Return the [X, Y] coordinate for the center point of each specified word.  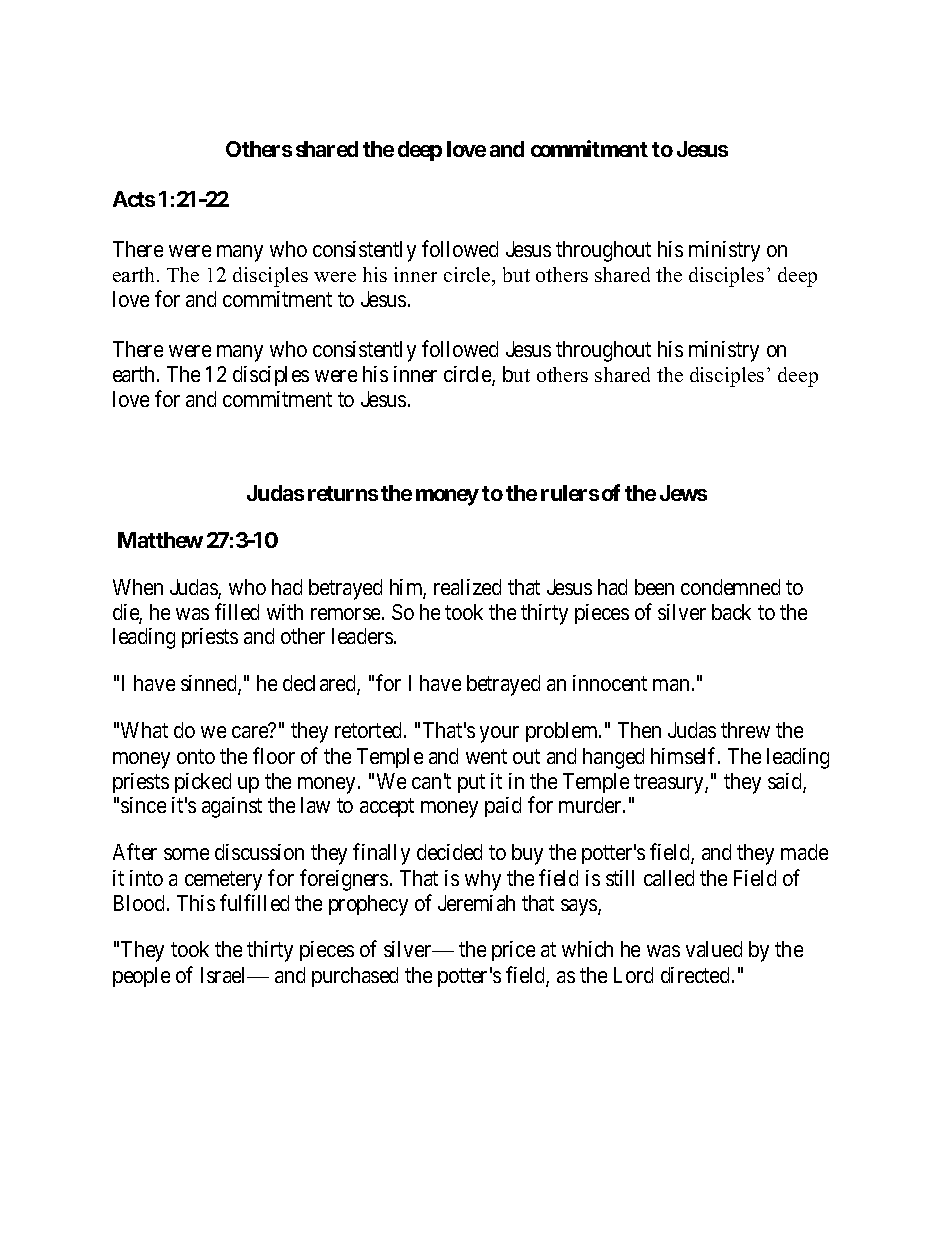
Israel [225, 975]
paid [503, 807]
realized [467, 587]
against [232, 807]
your [499, 734]
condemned [730, 587]
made [804, 852]
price [513, 951]
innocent [610, 683]
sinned [210, 685]
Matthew [160, 540]
